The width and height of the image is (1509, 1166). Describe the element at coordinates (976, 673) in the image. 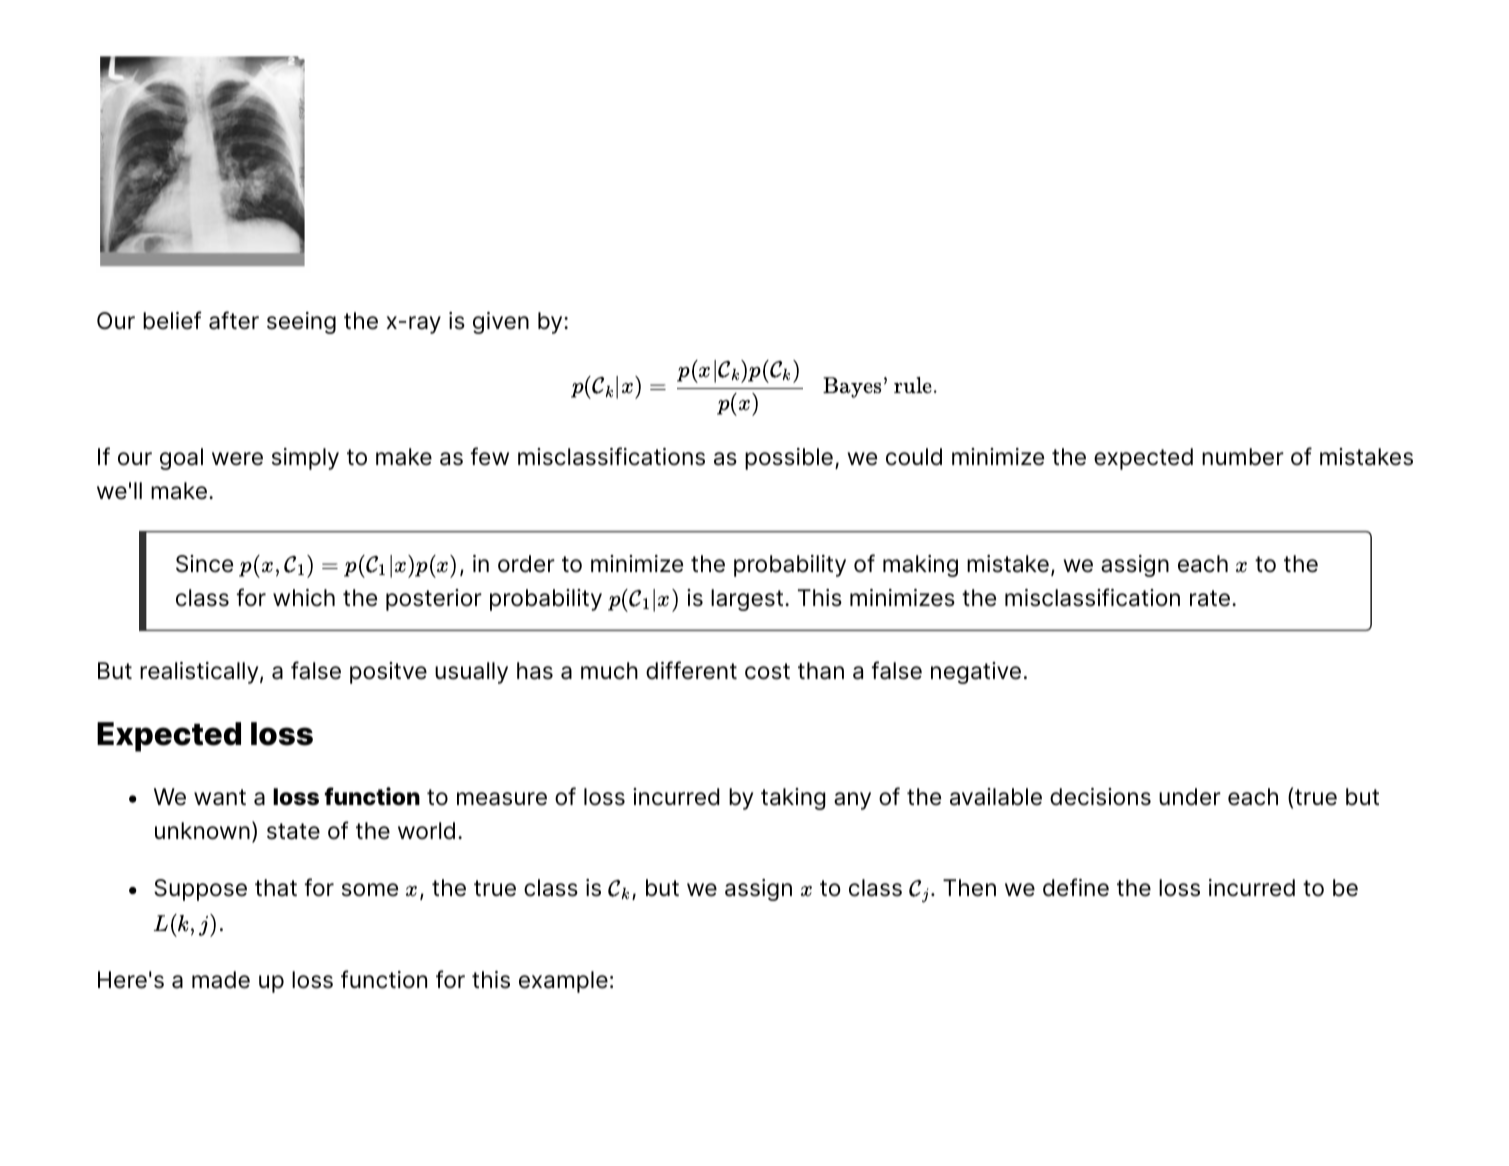

I see `negative` at that location.
